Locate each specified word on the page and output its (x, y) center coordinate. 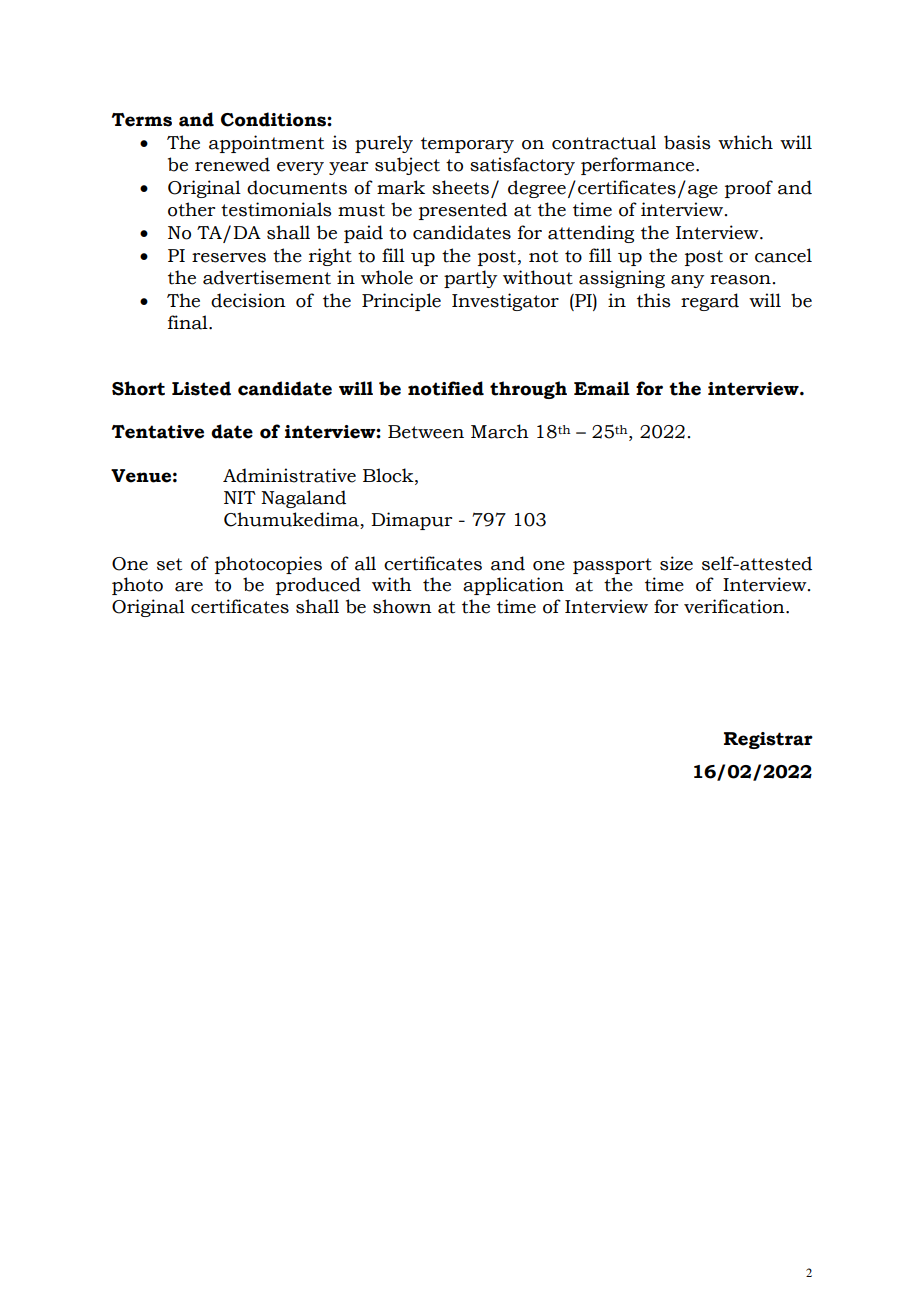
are (189, 587)
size (676, 563)
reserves (229, 258)
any (687, 281)
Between (426, 432)
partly (470, 279)
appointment (266, 144)
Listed (201, 388)
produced (318, 586)
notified (446, 388)
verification (735, 606)
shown (402, 606)
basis (687, 142)
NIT (240, 497)
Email (602, 388)
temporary (467, 145)
